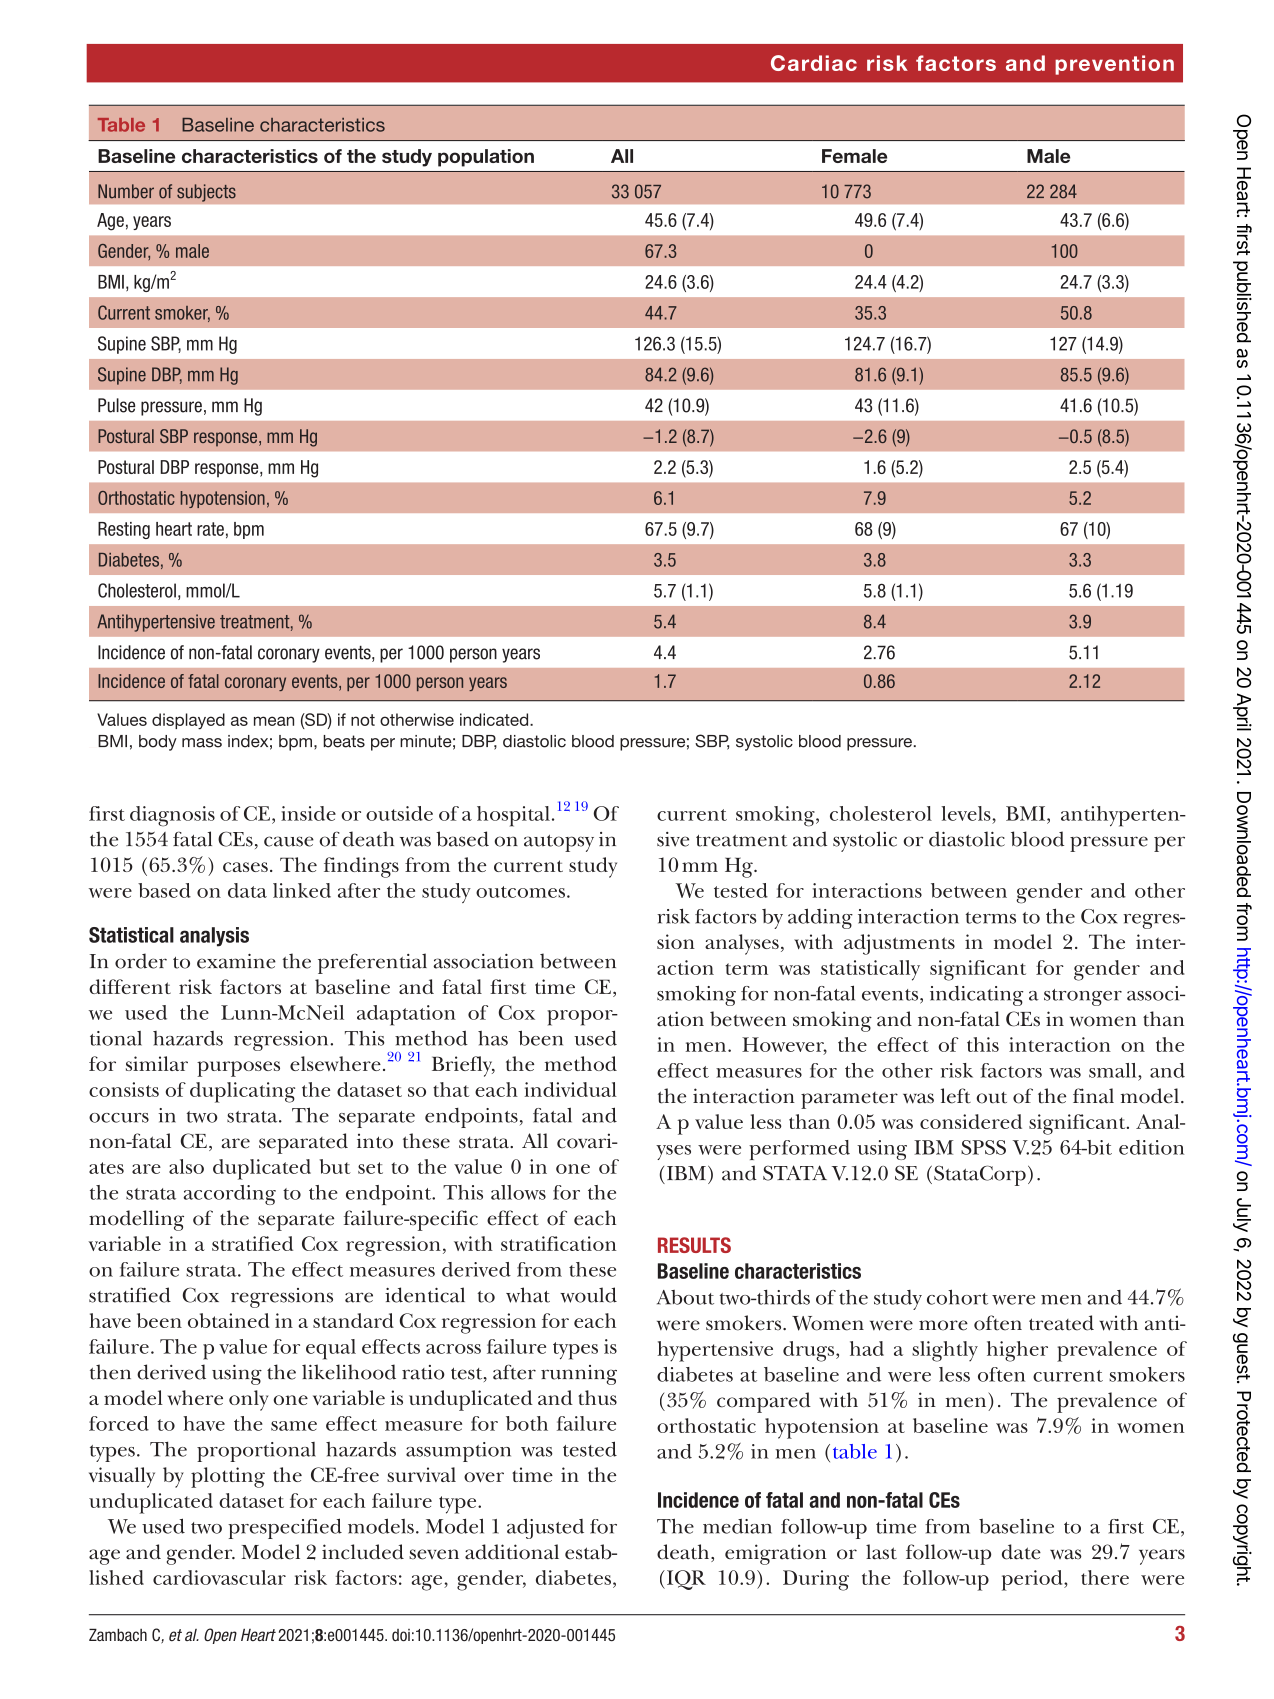  What do you see at coordinates (967, 813) in the screenshot?
I see `levels` at bounding box center [967, 813].
